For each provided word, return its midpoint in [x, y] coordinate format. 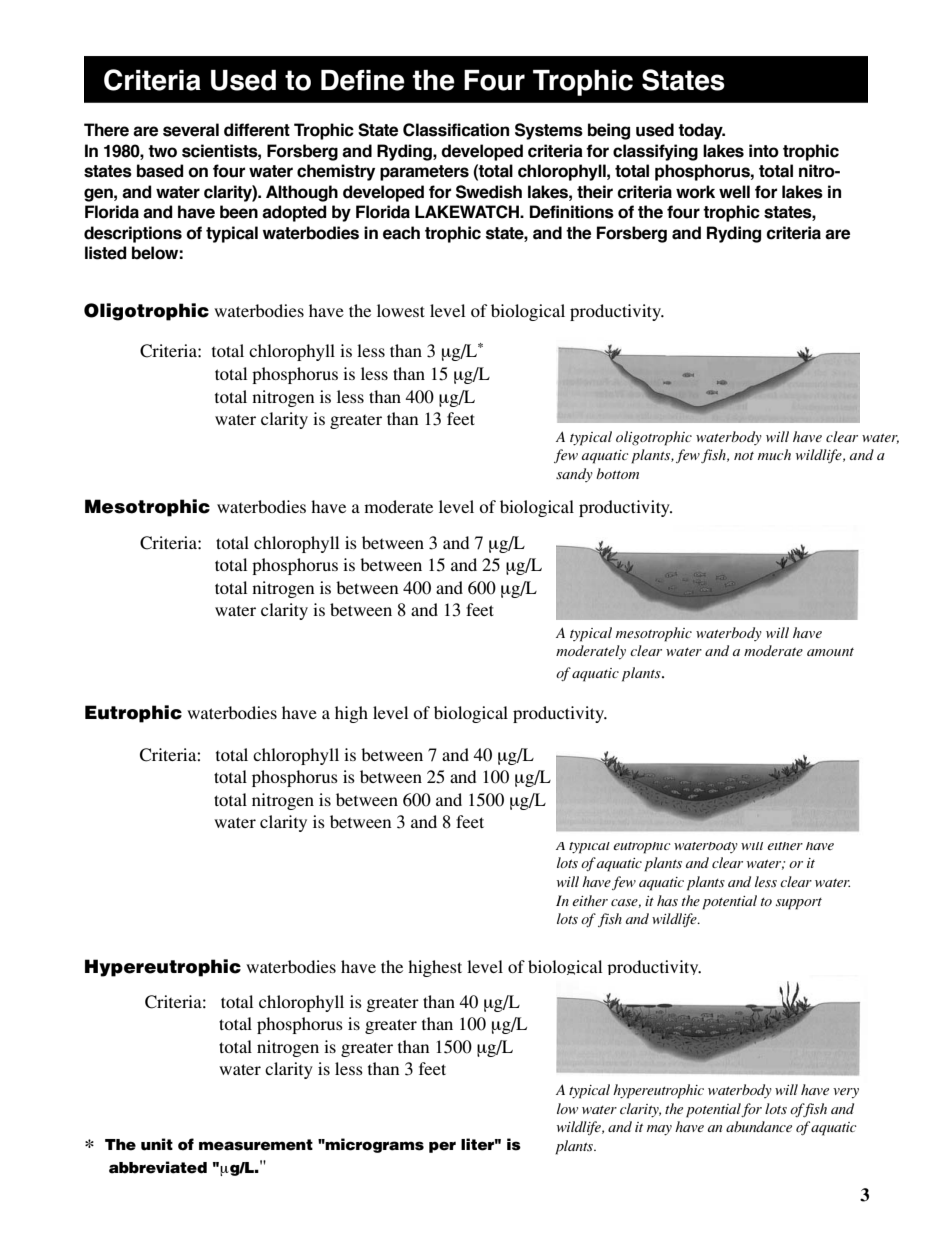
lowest [401, 310]
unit [157, 1144]
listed [106, 253]
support [799, 904]
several [191, 130]
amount [830, 652]
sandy [574, 475]
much [774, 454]
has [667, 900]
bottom [618, 473]
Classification [456, 130]
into [764, 151]
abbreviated [158, 1167]
